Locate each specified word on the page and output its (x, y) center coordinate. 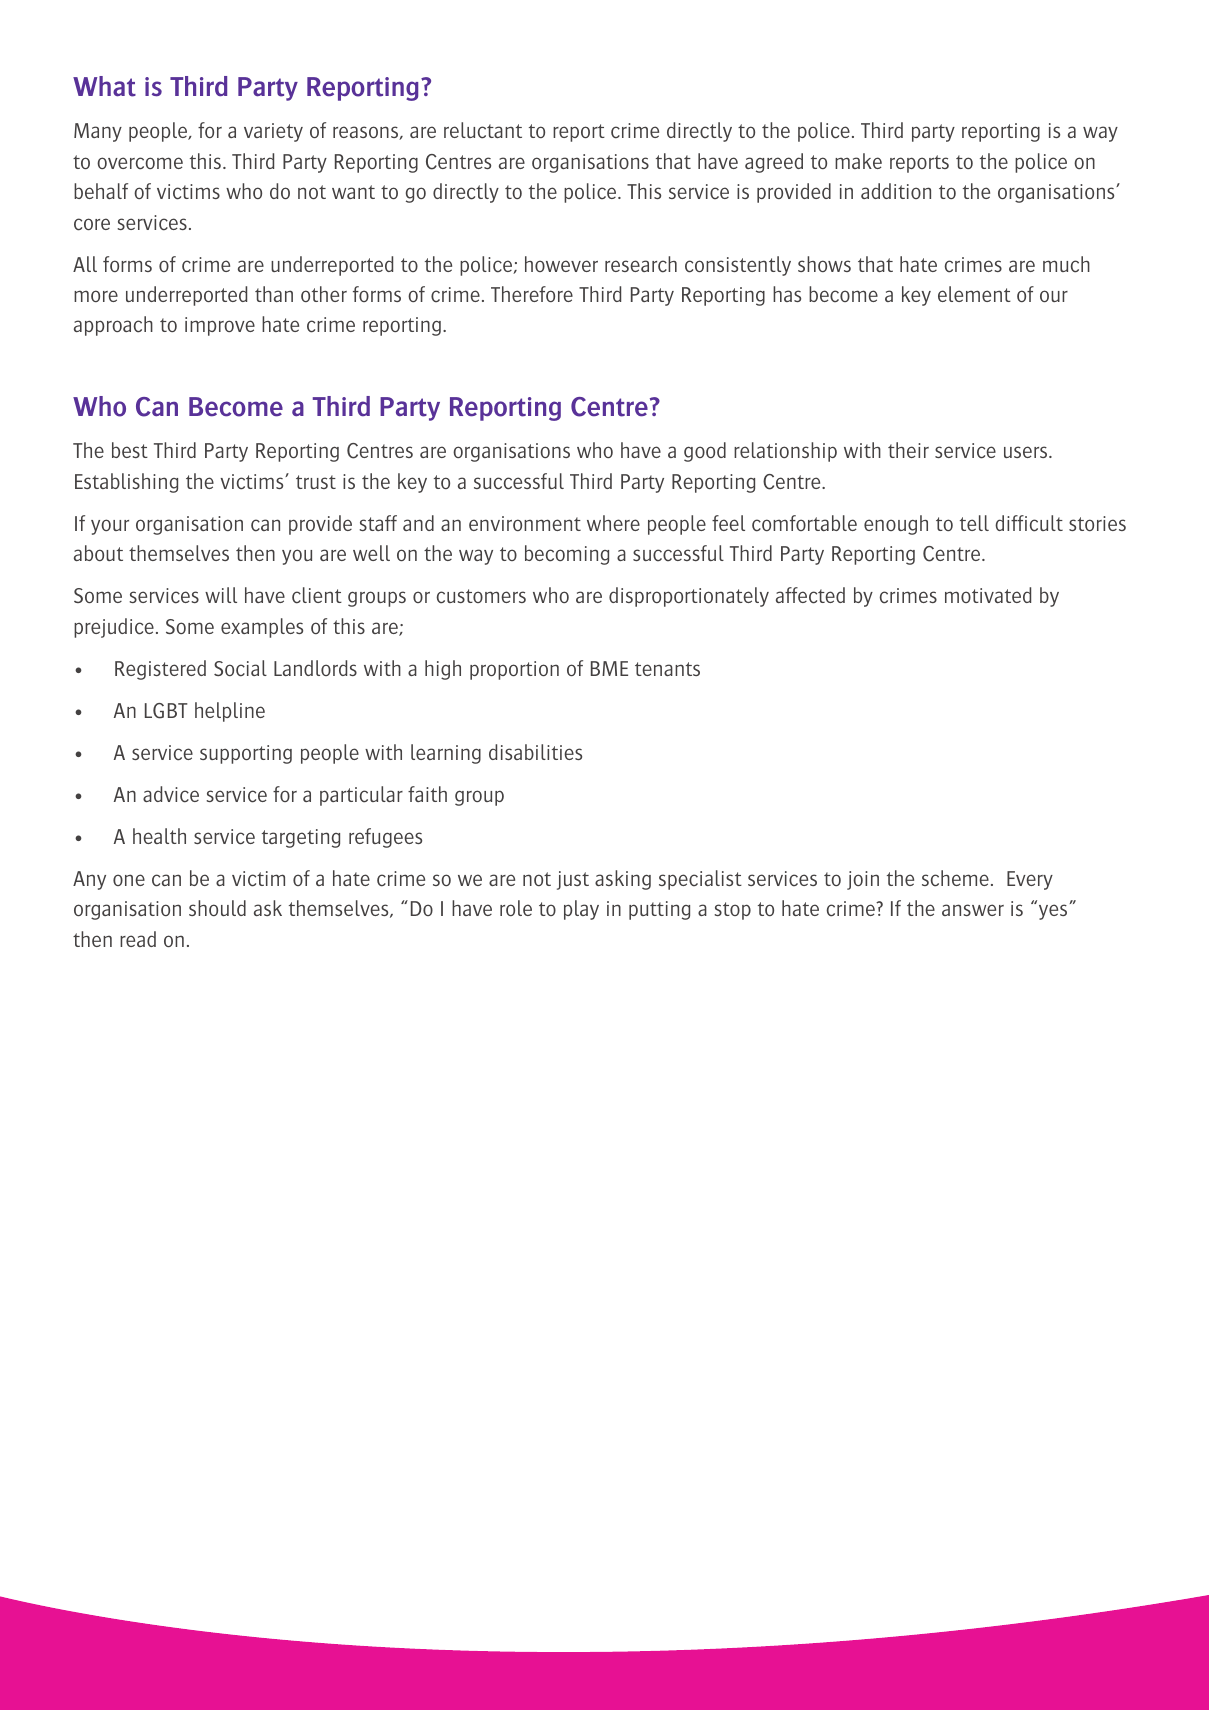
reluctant (483, 130)
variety (273, 132)
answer (973, 910)
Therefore (532, 294)
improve (220, 326)
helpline (230, 712)
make (858, 161)
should (217, 908)
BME (609, 668)
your (110, 527)
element (974, 294)
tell (974, 523)
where (613, 523)
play (581, 910)
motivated (988, 595)
